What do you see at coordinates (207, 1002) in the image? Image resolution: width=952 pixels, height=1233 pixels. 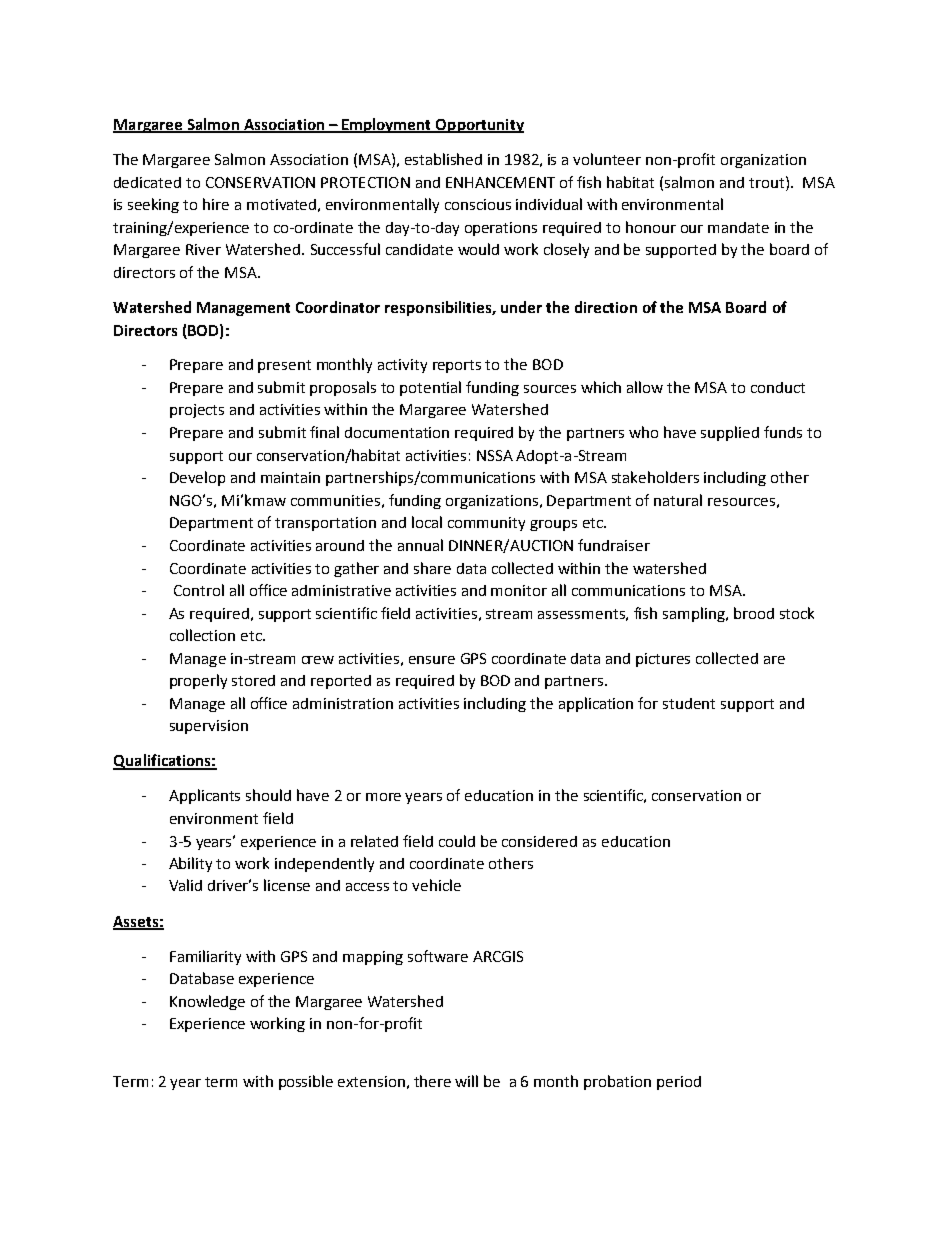 I see `Knowledge` at bounding box center [207, 1002].
